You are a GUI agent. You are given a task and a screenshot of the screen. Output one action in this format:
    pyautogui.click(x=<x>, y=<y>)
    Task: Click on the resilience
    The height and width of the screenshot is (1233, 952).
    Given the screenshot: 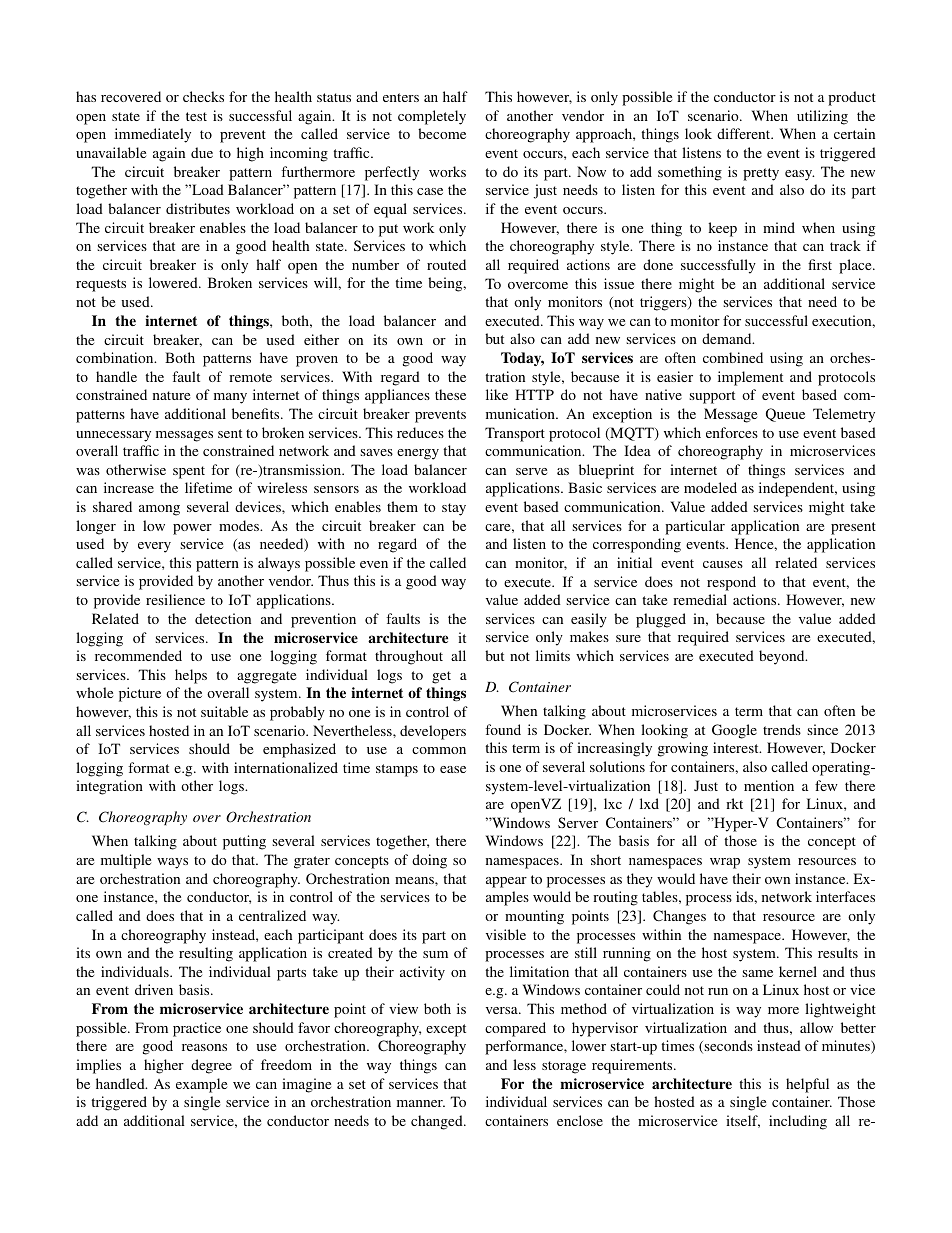 What is the action you would take?
    pyautogui.click(x=175, y=599)
